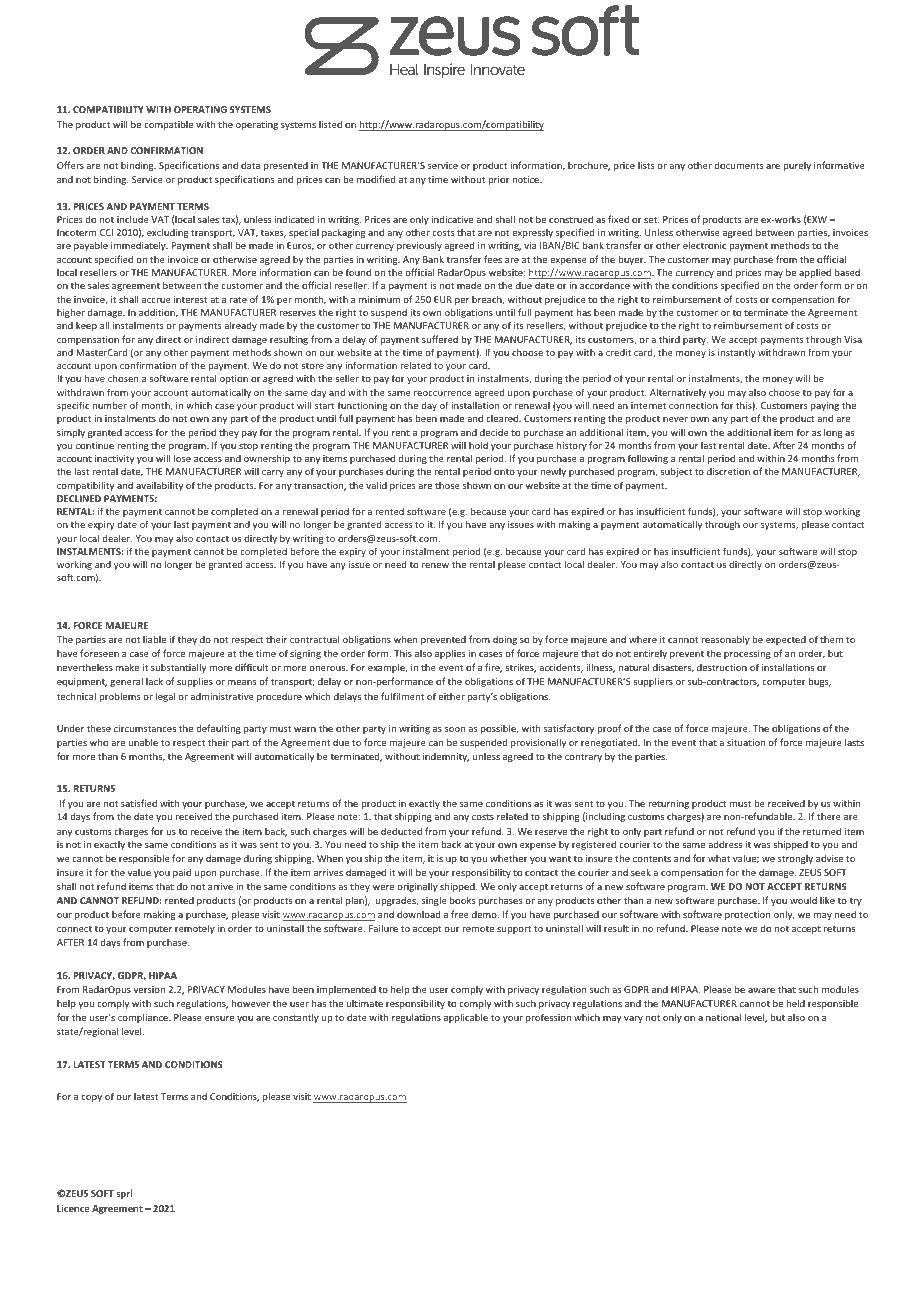 The width and height of the document is (924, 1308). I want to click on national, so click(723, 1017).
